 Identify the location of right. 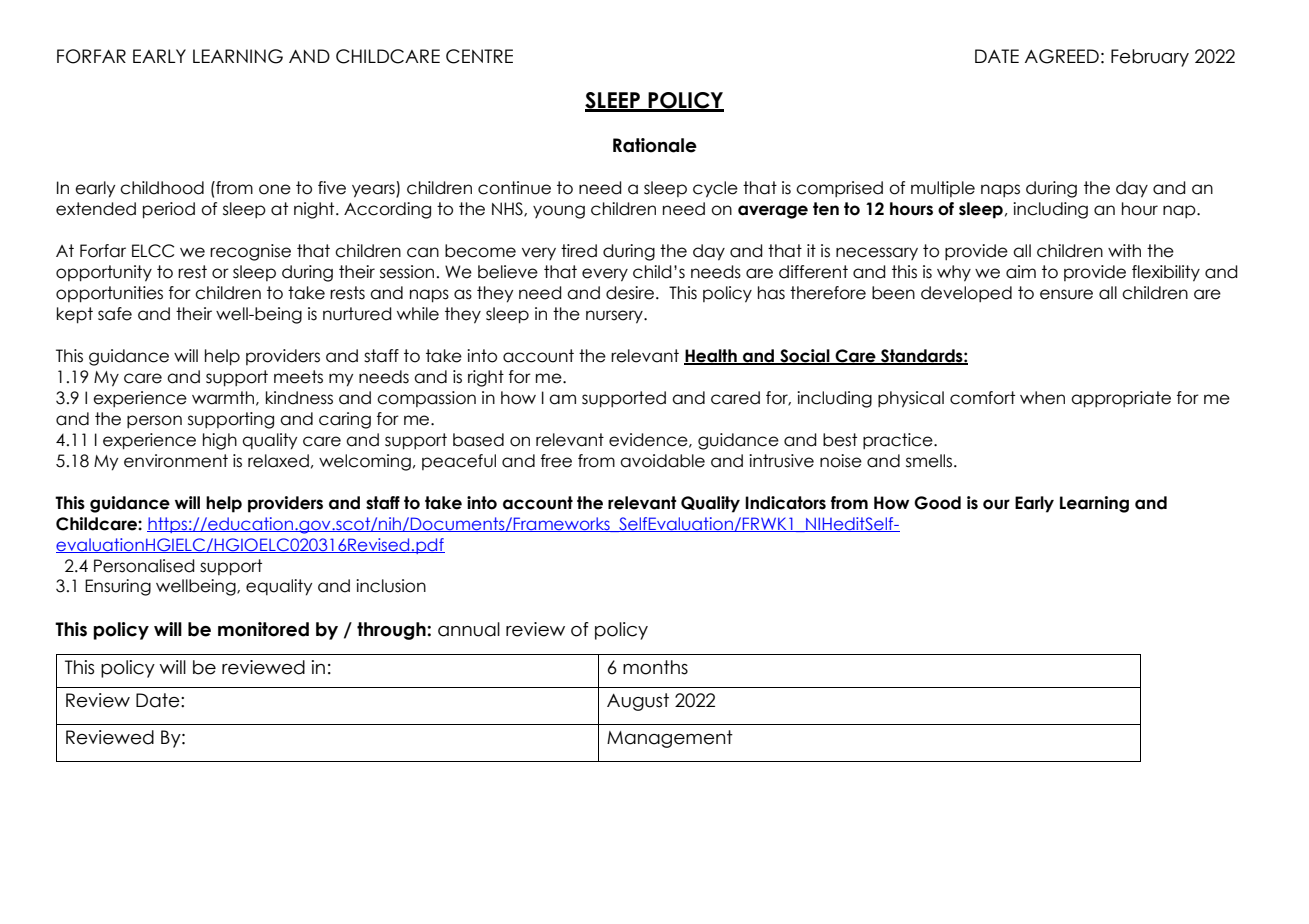
(486, 378).
